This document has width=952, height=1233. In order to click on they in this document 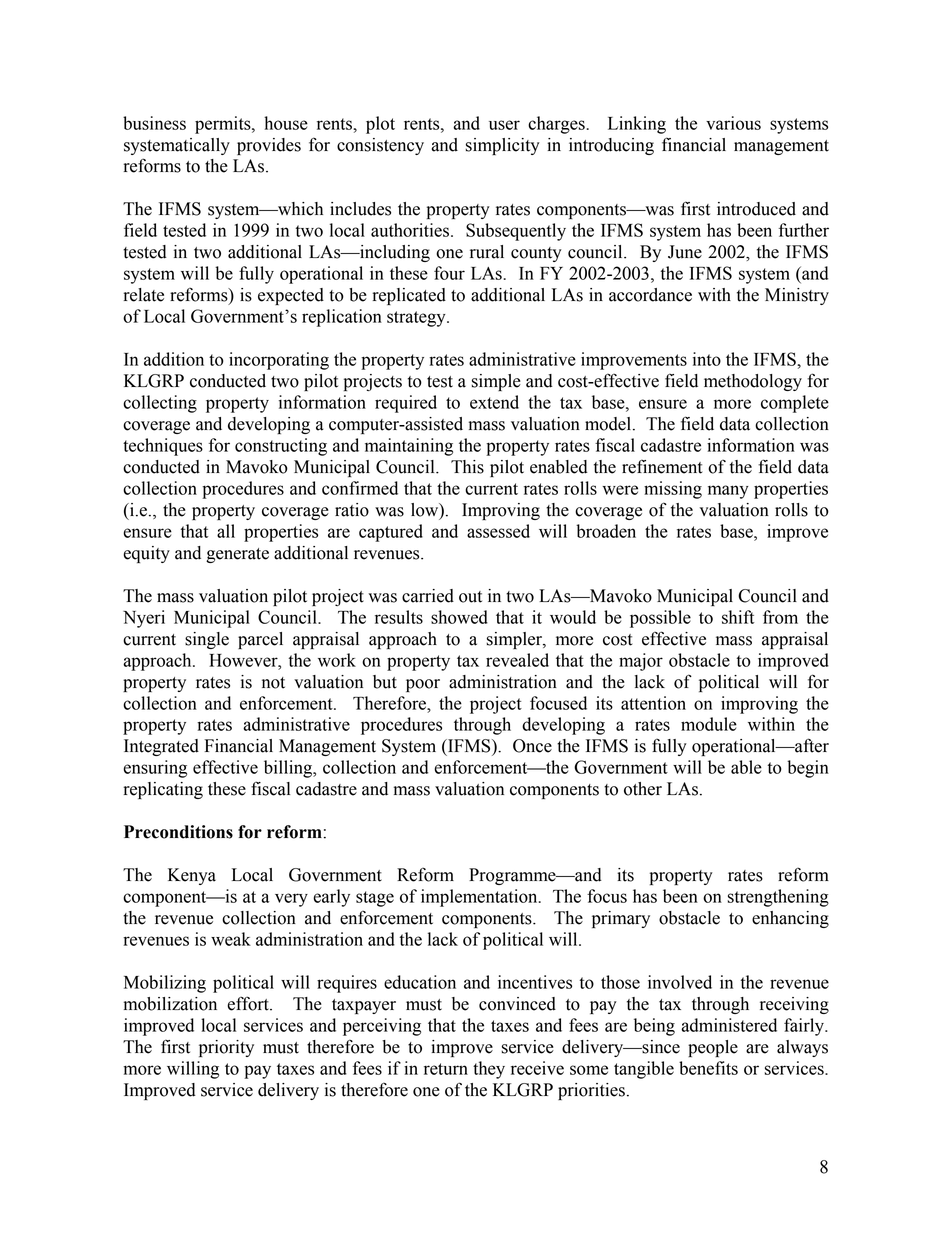, I will do `click(489, 1070)`.
